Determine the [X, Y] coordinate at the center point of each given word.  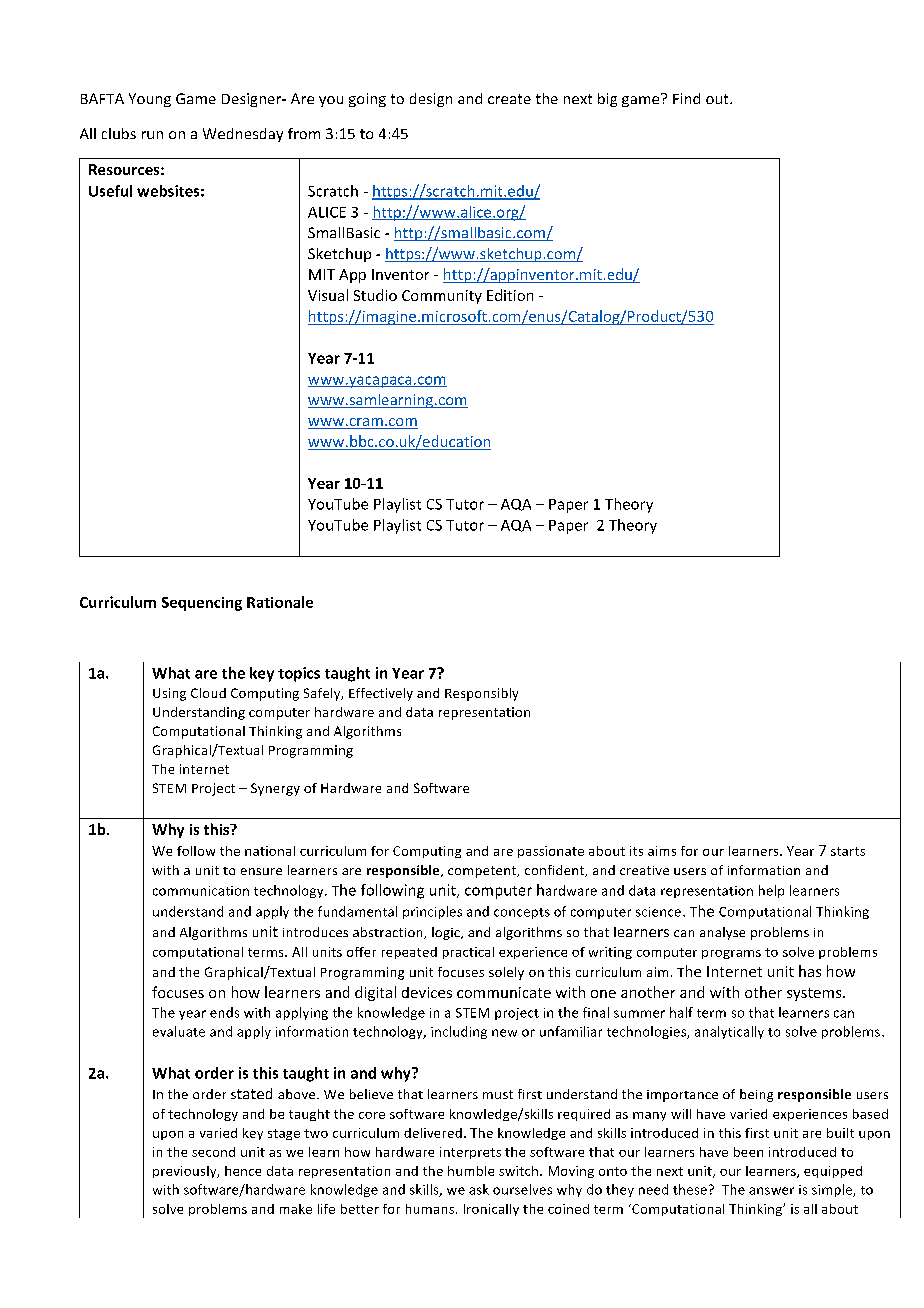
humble [471, 1171]
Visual [328, 295]
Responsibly [481, 694]
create [509, 99]
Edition [510, 295]
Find [686, 98]
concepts [522, 913]
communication [201, 891]
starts [848, 851]
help [771, 891]
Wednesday [243, 135]
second [213, 1152]
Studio [375, 295]
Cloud [208, 693]
